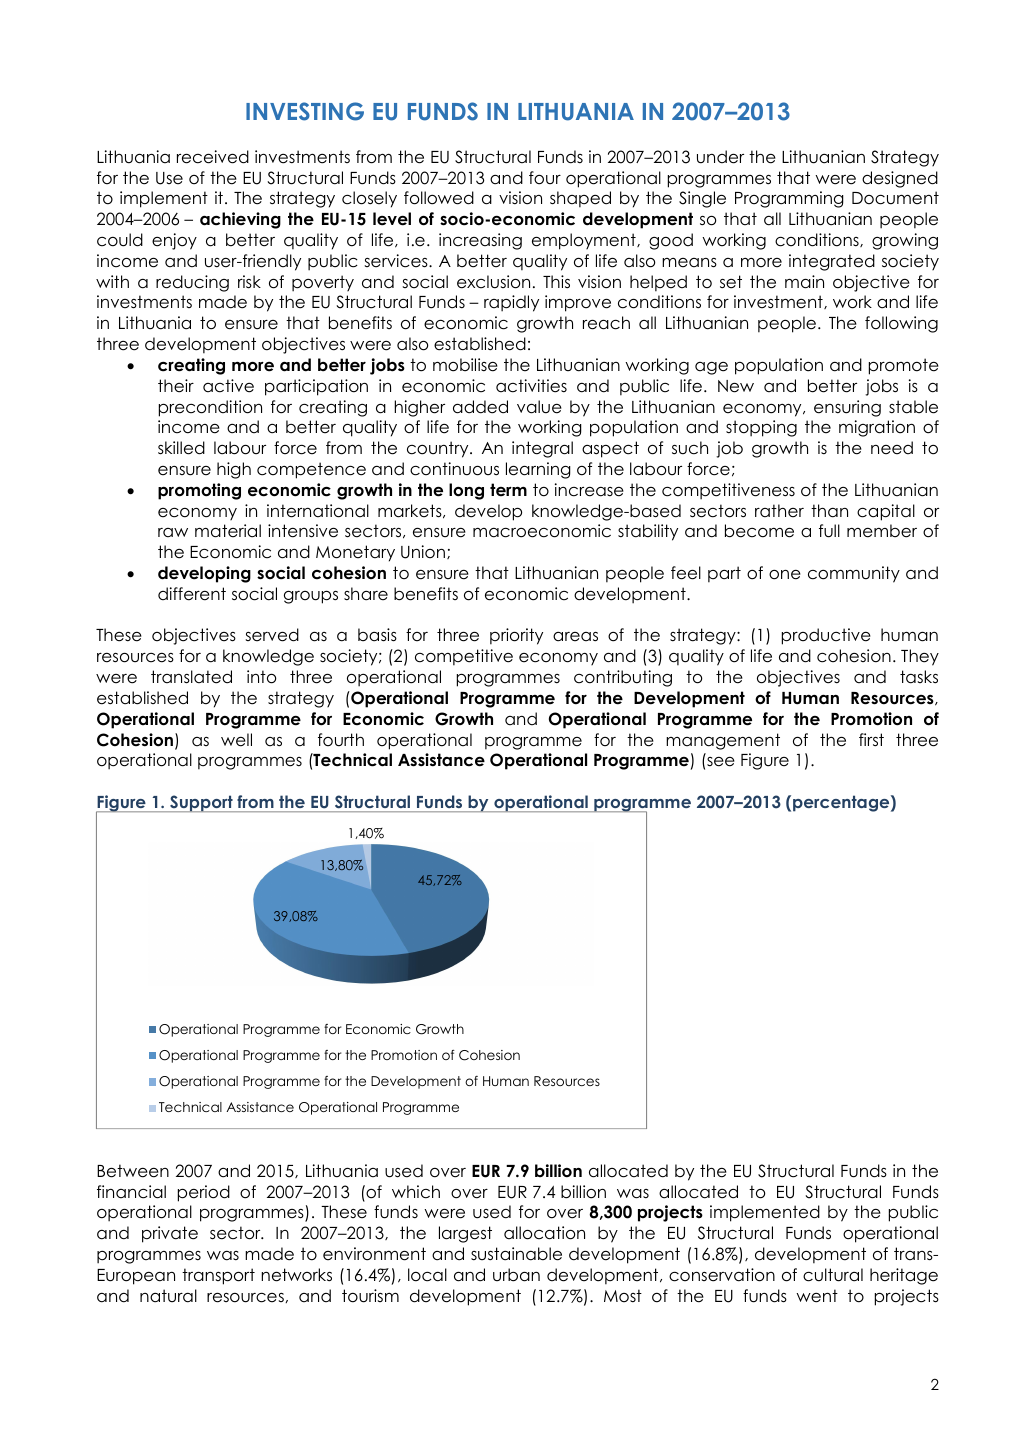 The width and height of the screenshot is (1011, 1429). What do you see at coordinates (201, 803) in the screenshot?
I see `Support` at bounding box center [201, 803].
